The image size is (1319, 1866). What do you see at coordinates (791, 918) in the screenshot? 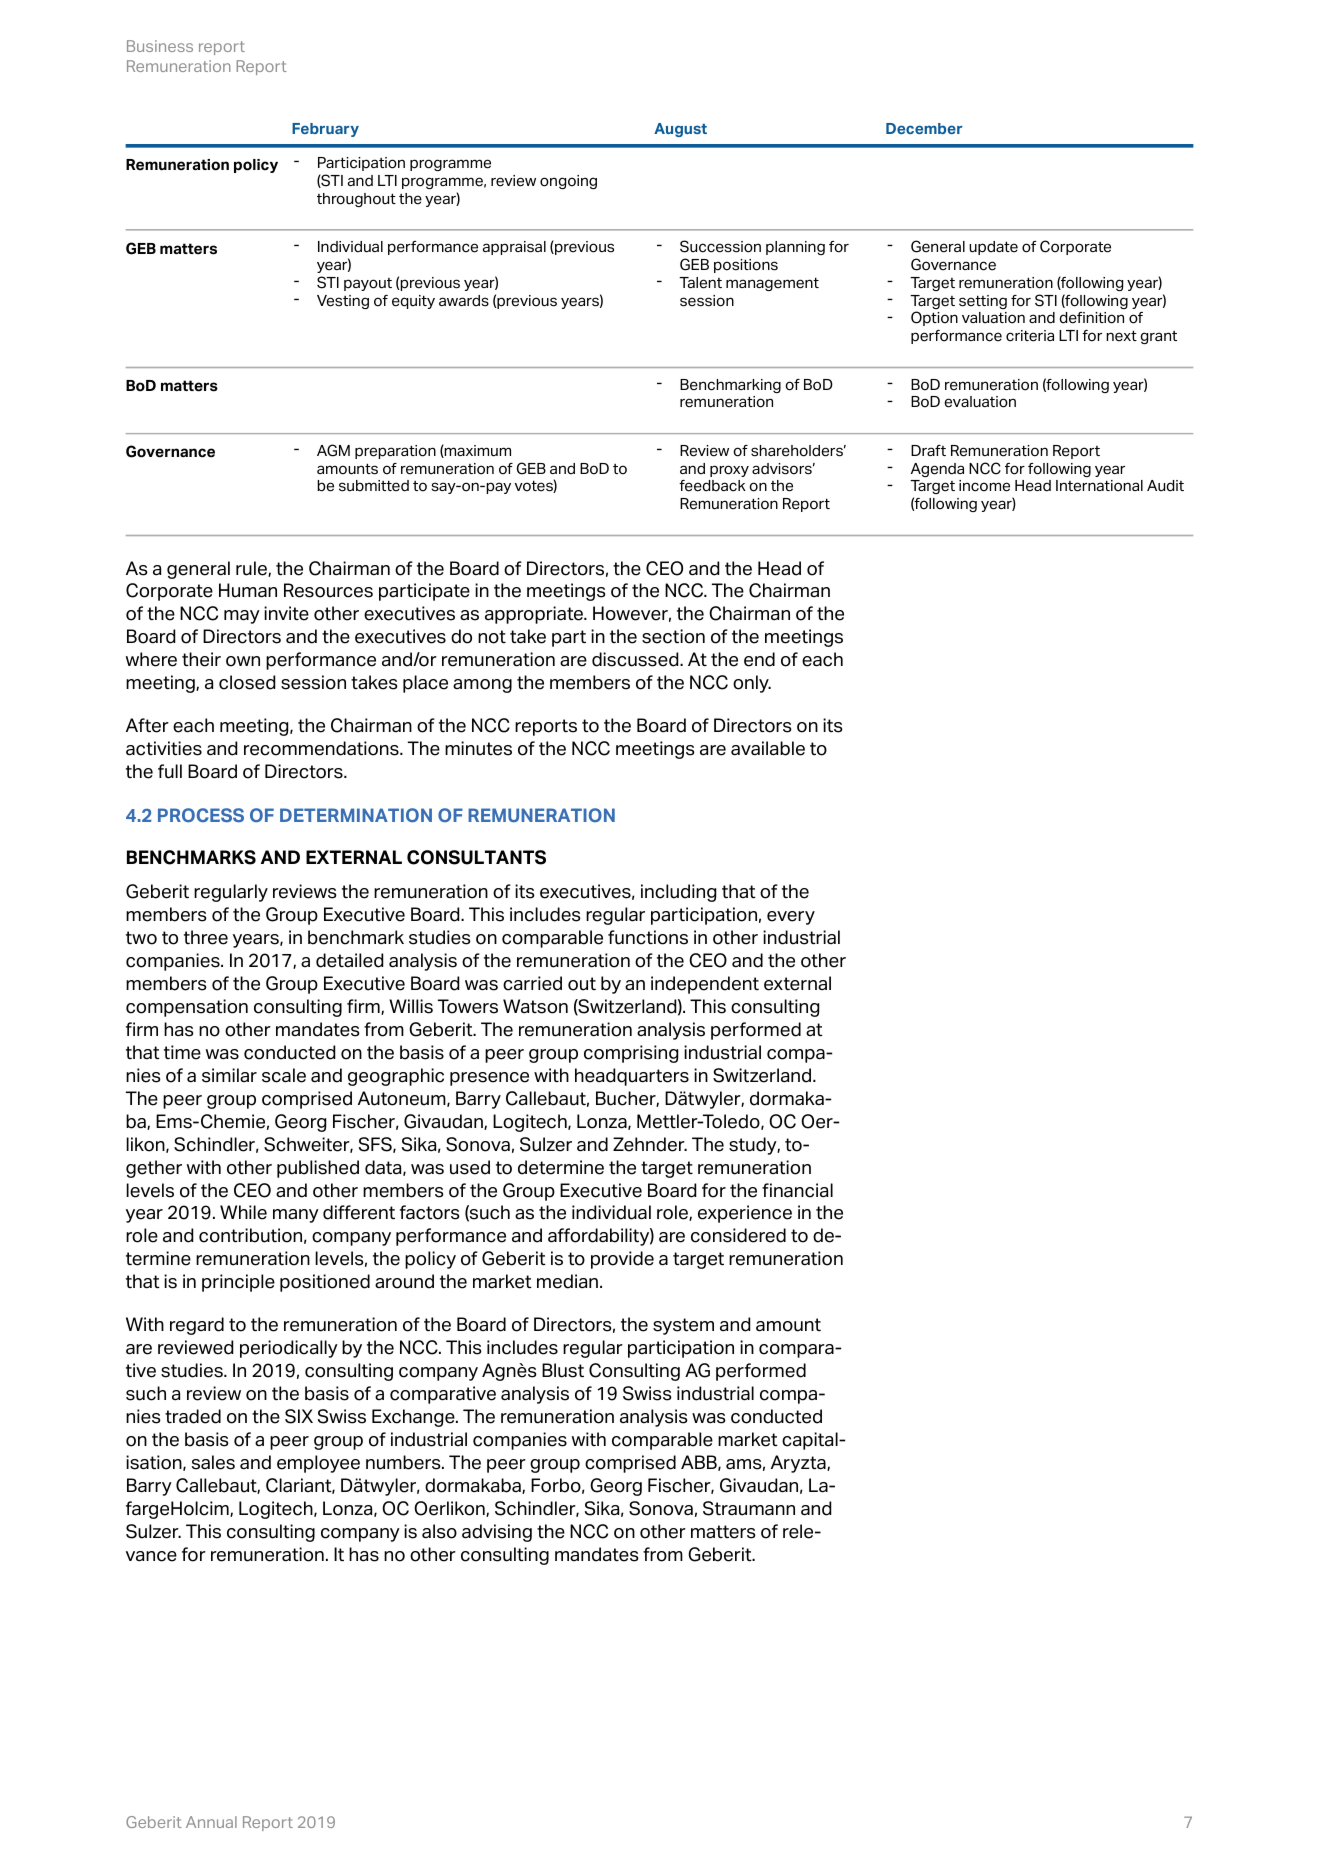
I see `every` at bounding box center [791, 918].
